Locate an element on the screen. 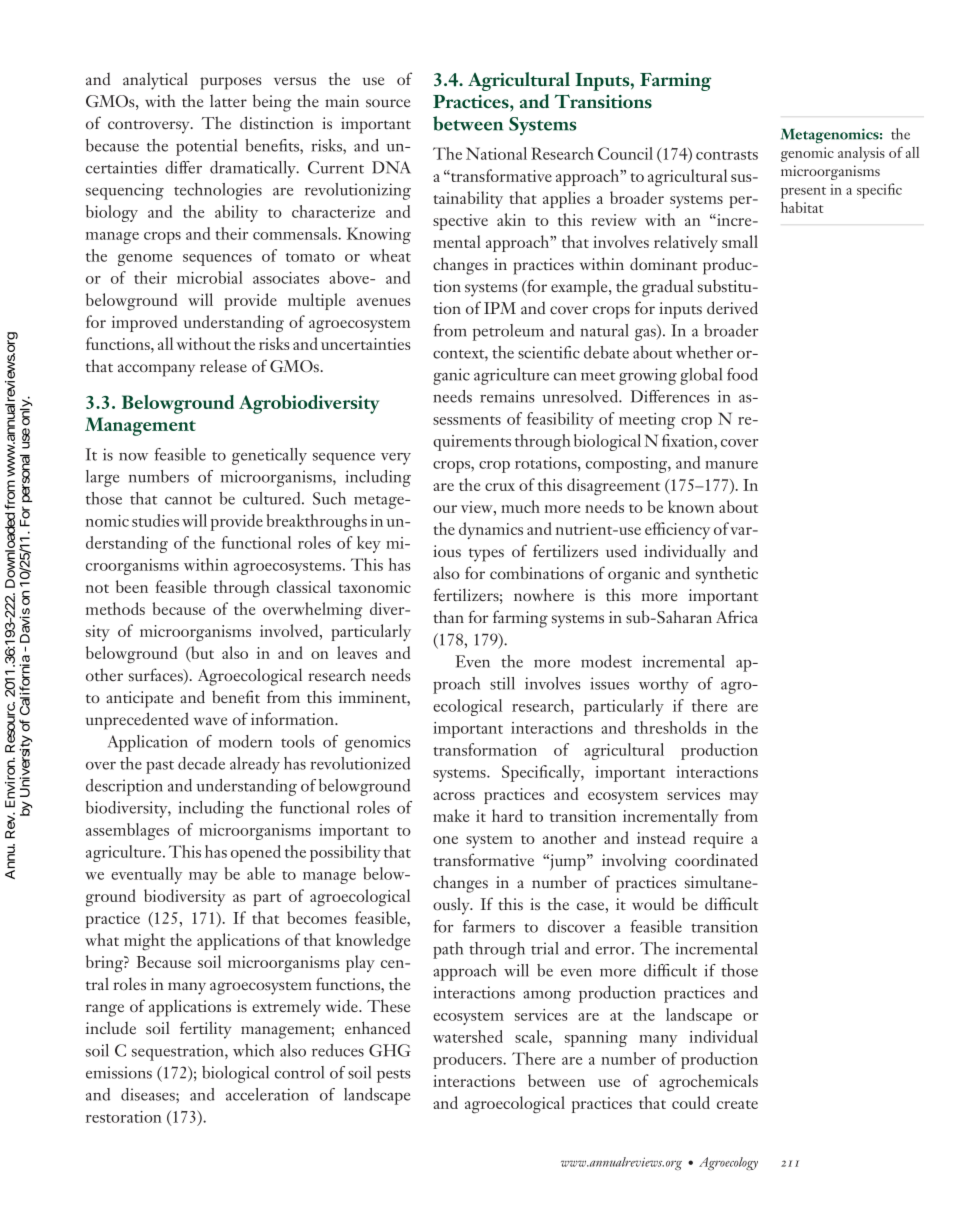  been is located at coordinates (132, 586).
